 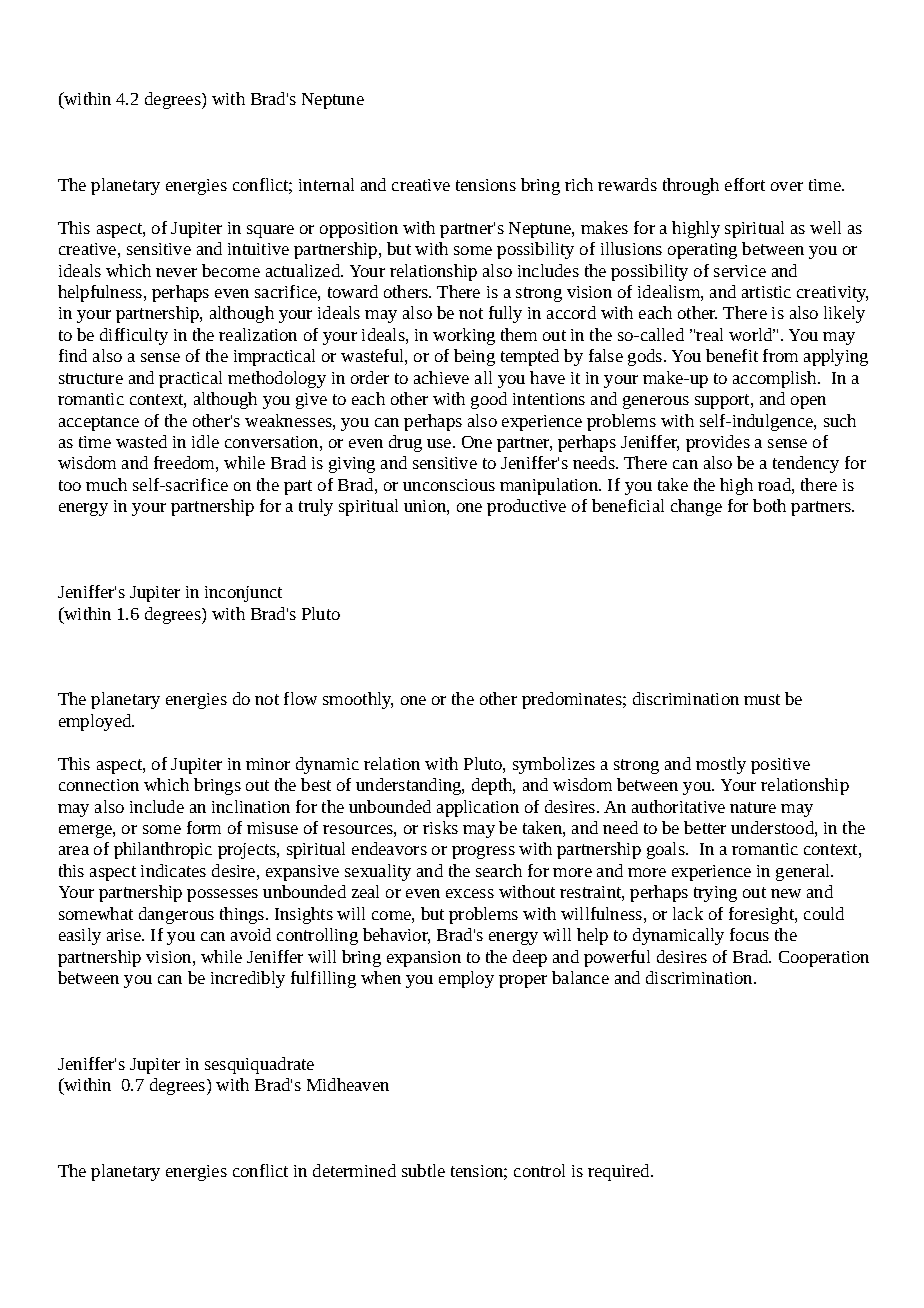 I want to click on unconscious, so click(x=449, y=485).
